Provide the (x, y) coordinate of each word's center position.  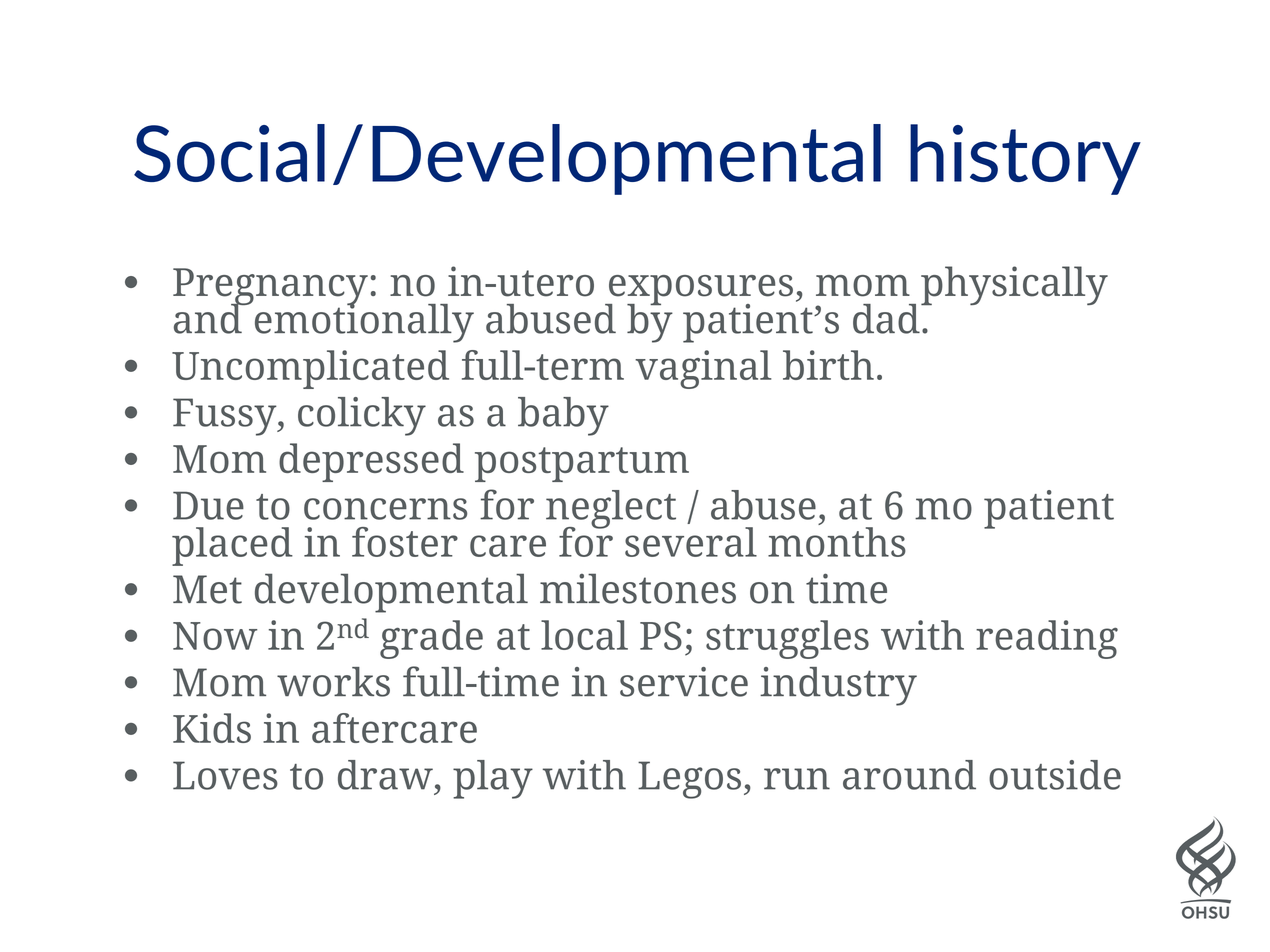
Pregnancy (270, 288)
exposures (699, 291)
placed (232, 546)
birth (828, 365)
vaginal (703, 369)
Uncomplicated (310, 369)
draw (385, 775)
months (837, 542)
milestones (638, 588)
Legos (689, 780)
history (1025, 159)
